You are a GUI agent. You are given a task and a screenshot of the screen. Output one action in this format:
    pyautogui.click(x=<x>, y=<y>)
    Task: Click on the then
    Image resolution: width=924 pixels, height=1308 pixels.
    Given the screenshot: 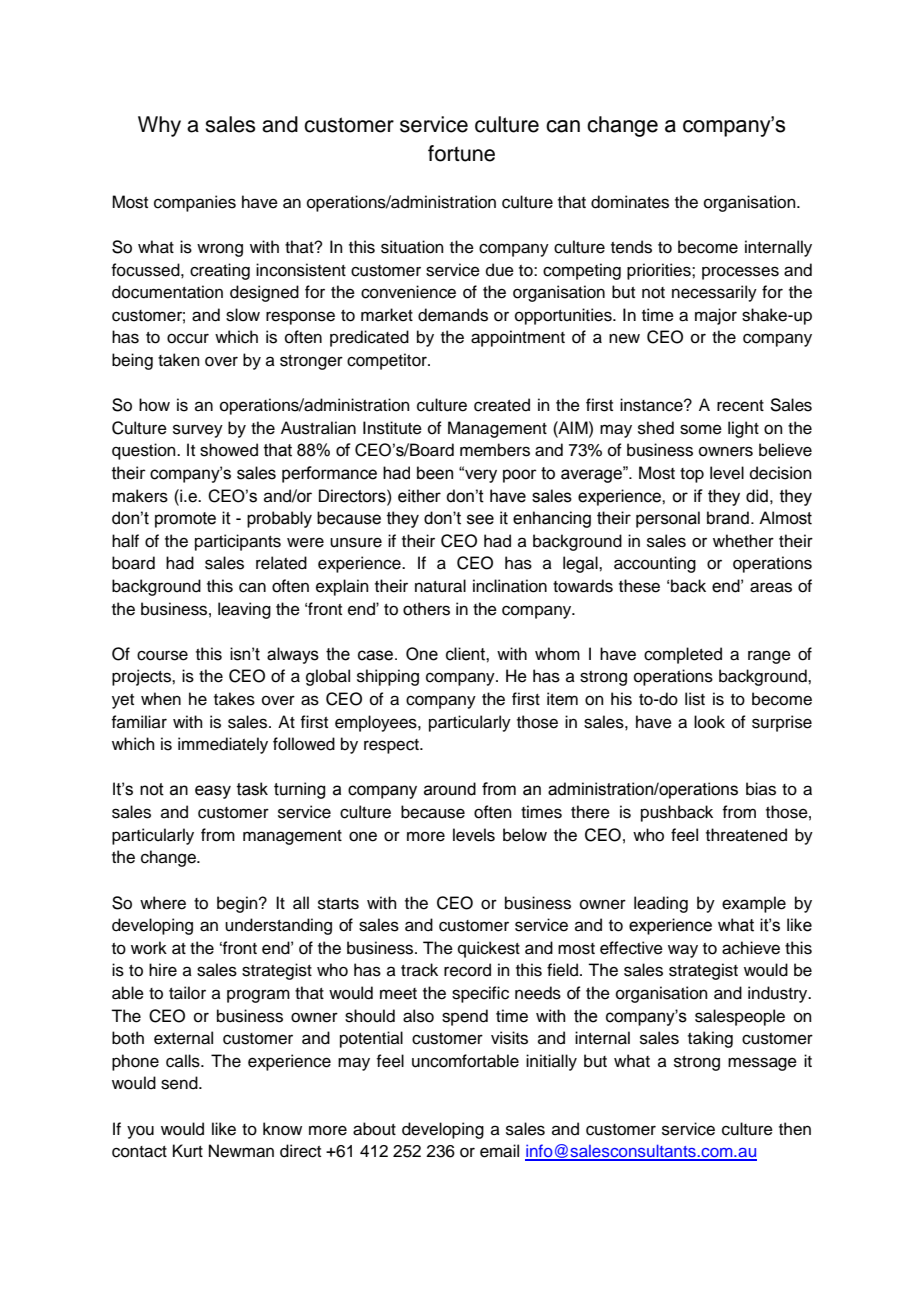 What is the action you would take?
    pyautogui.click(x=795, y=1129)
